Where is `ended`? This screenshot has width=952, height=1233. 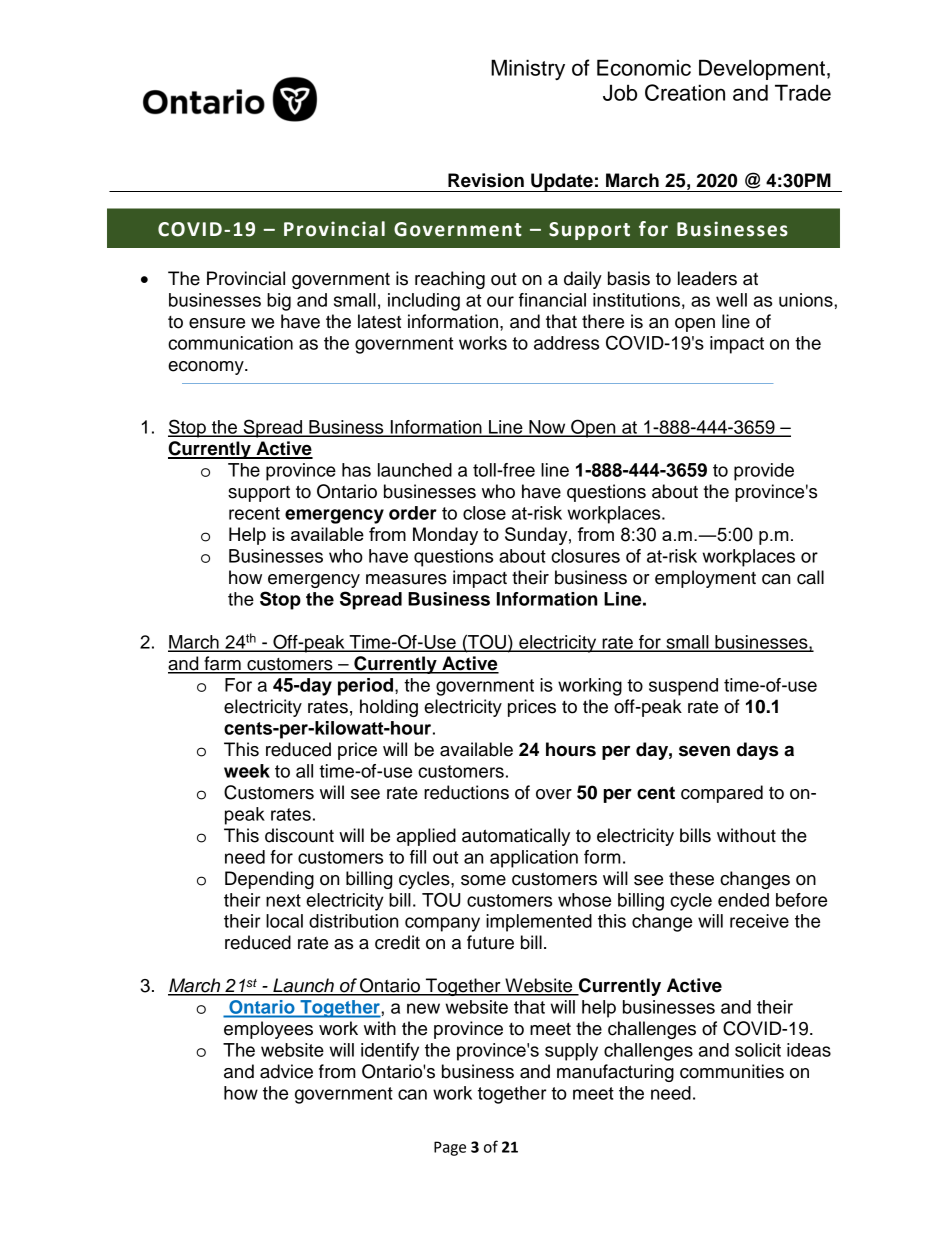
ended is located at coordinates (743, 900).
